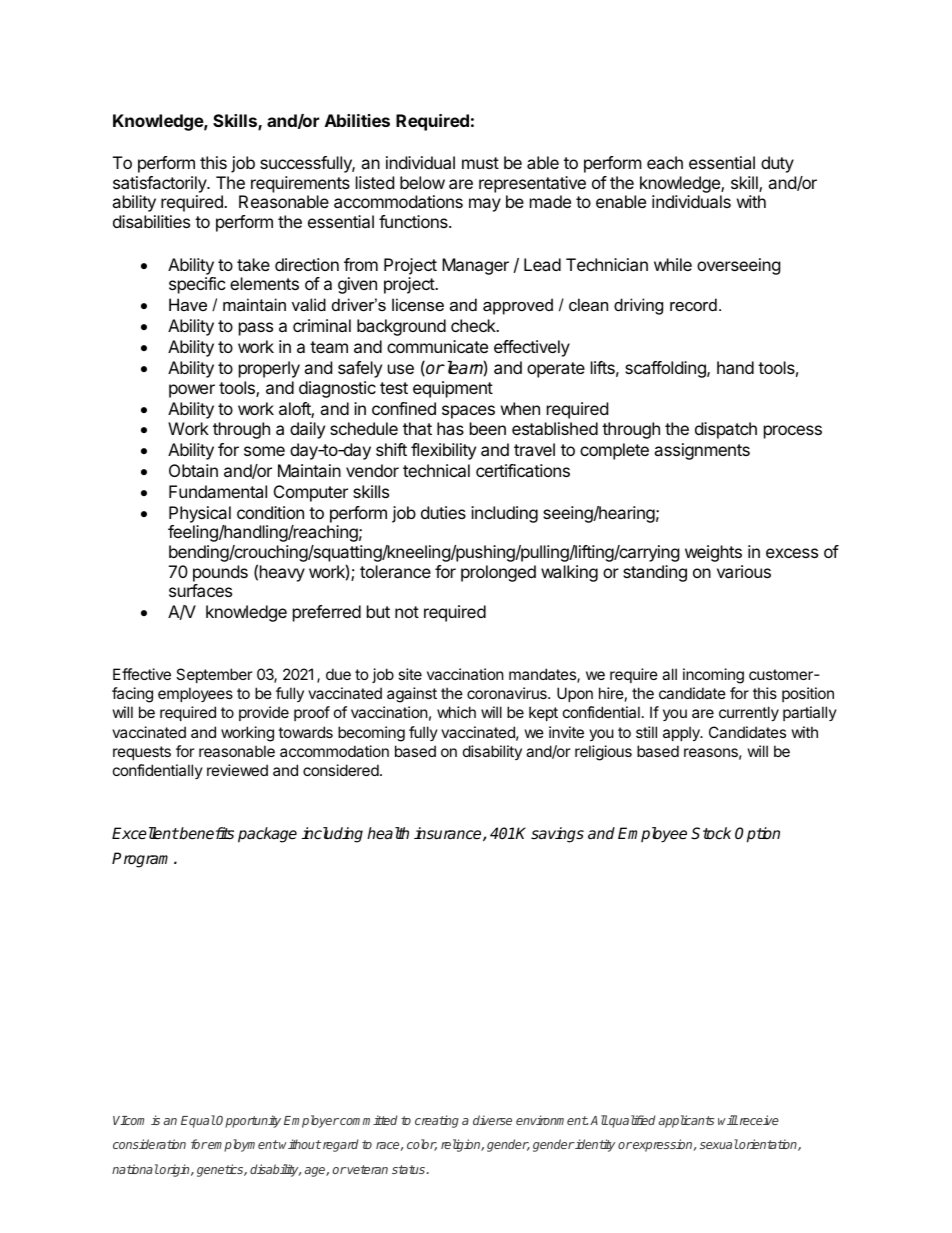  What do you see at coordinates (713, 553) in the image?
I see `weights` at bounding box center [713, 553].
